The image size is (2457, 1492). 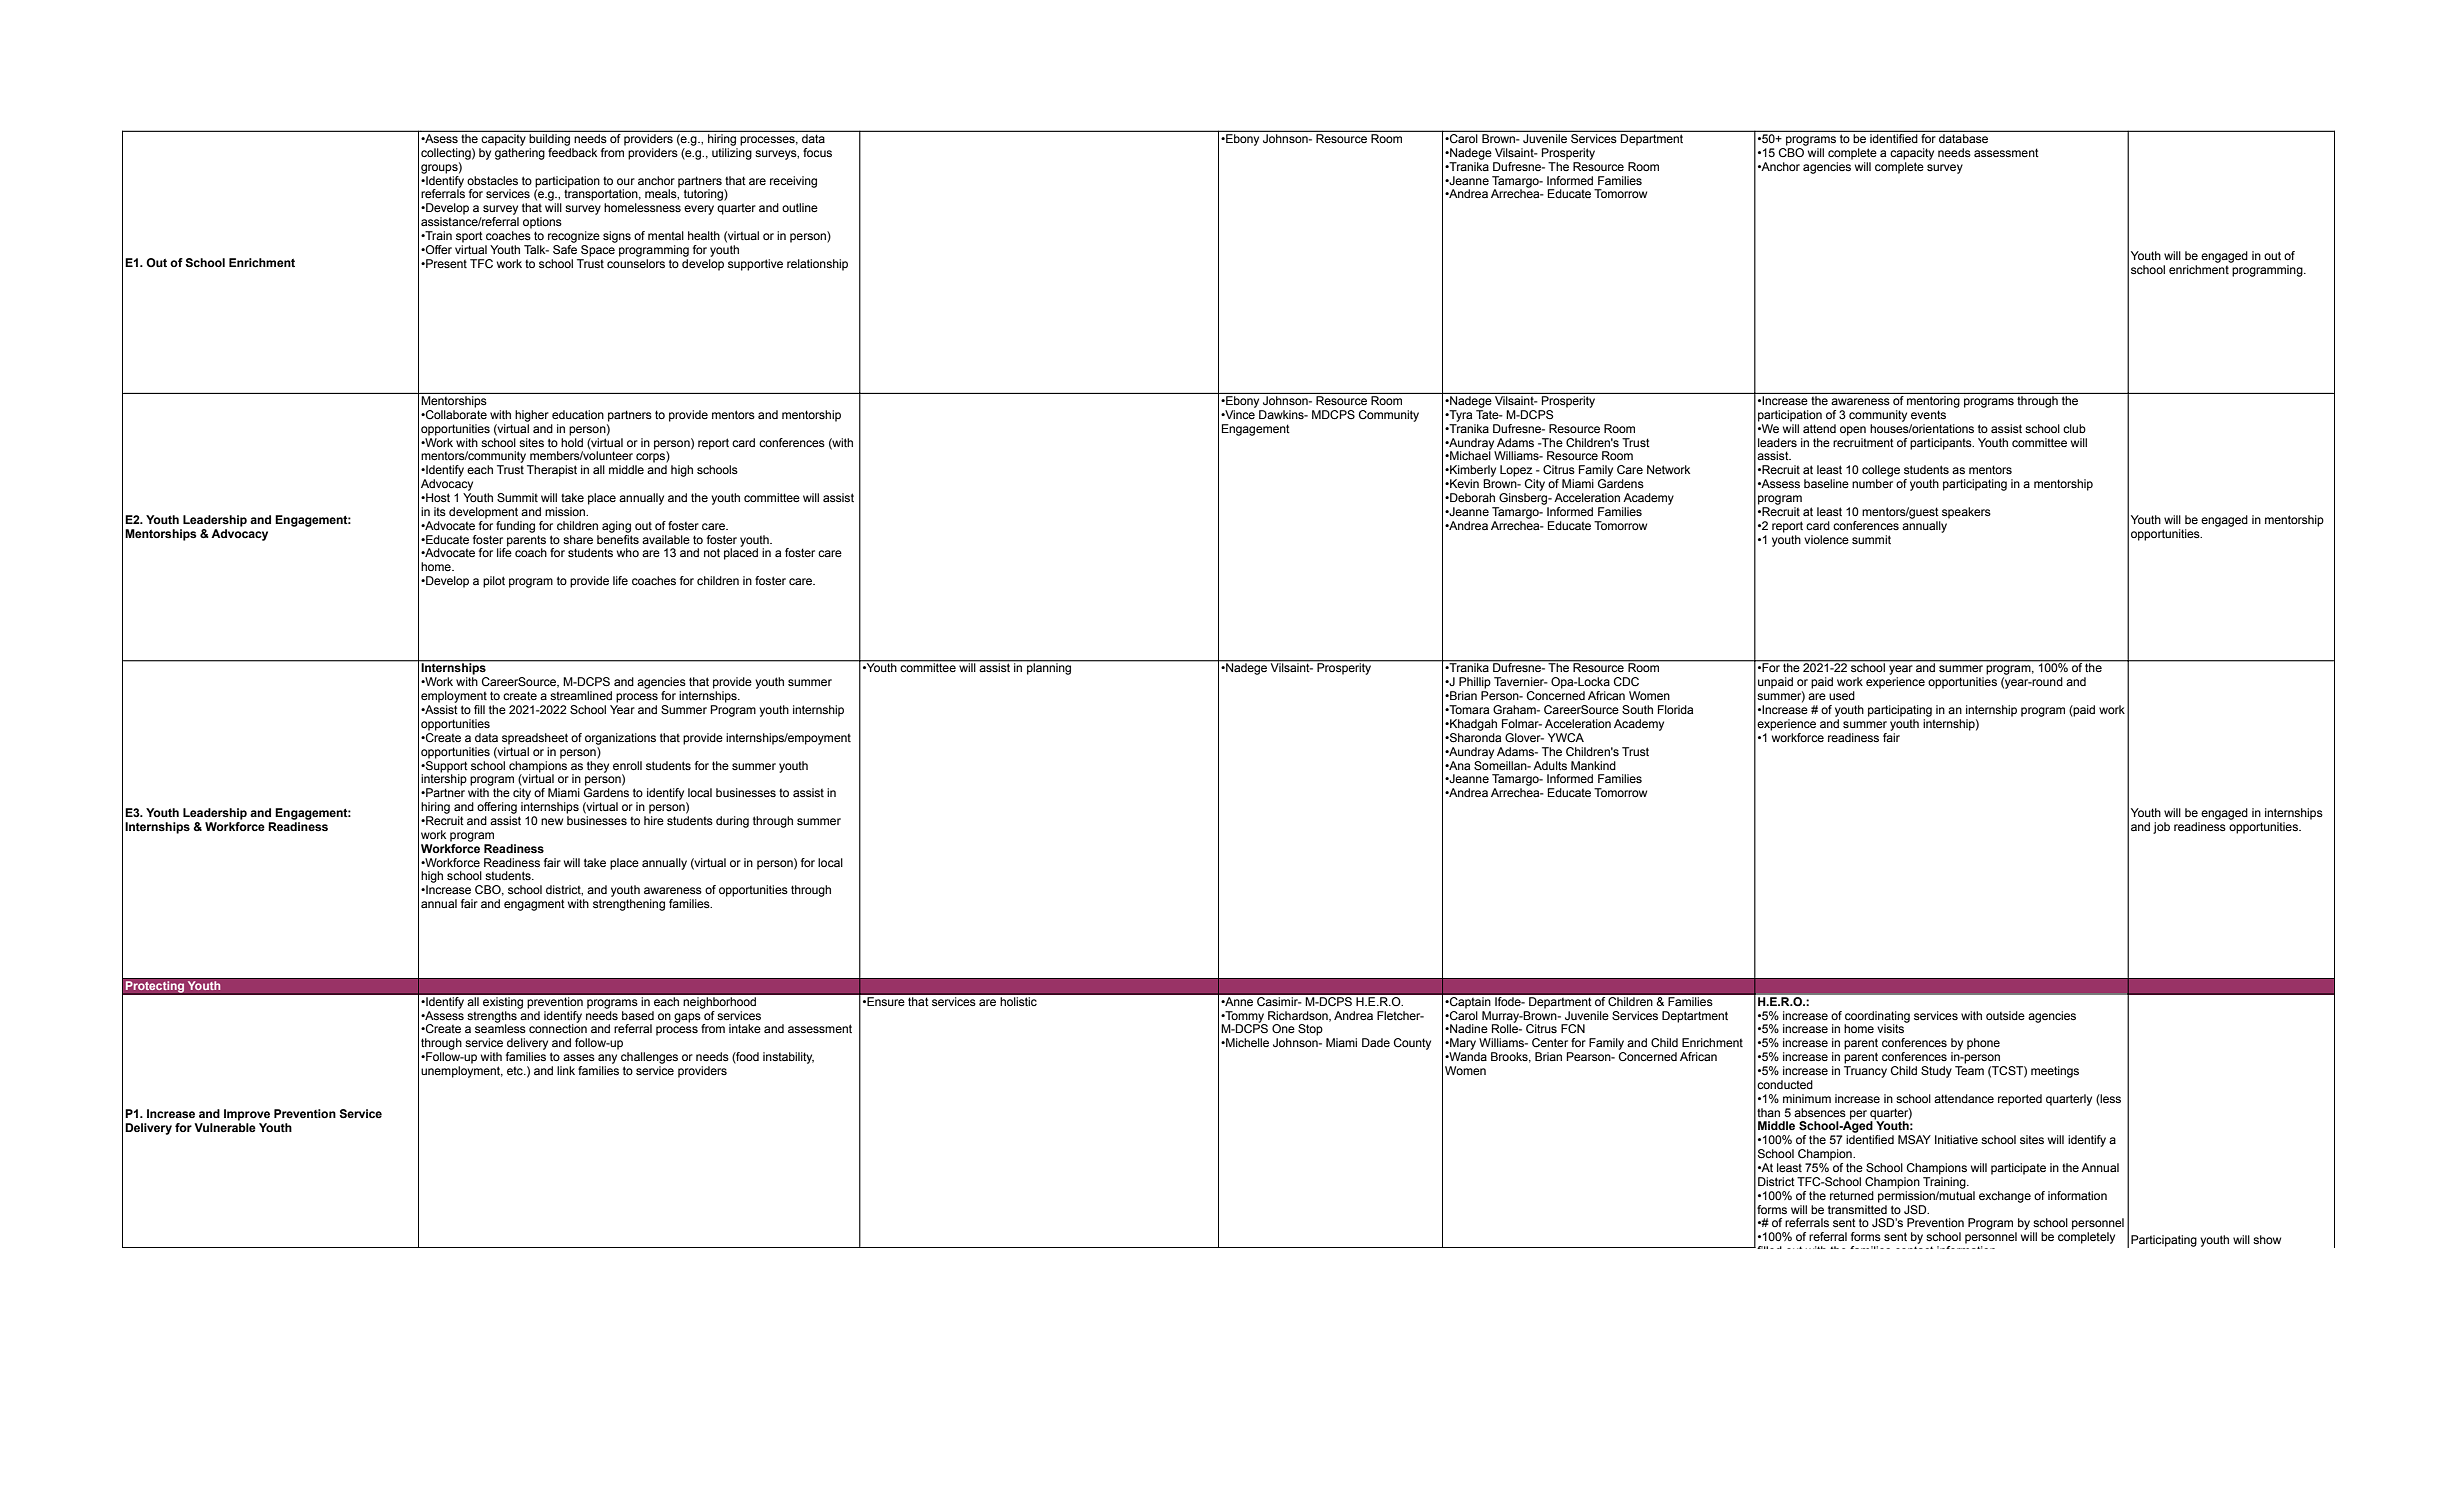 I want to click on Vulnerable, so click(x=225, y=1126).
